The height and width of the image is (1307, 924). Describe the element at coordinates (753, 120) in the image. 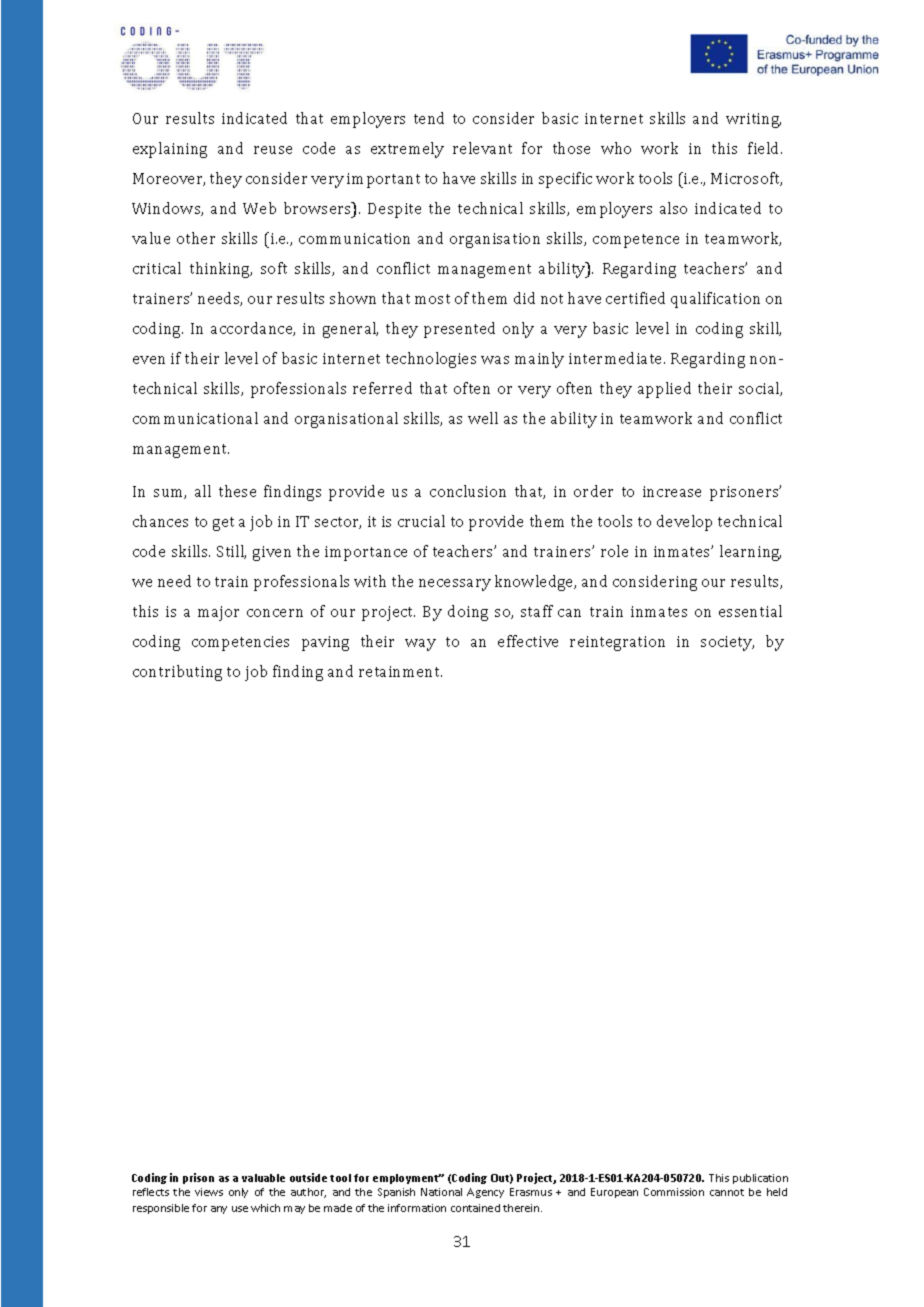

I see `writing` at that location.
